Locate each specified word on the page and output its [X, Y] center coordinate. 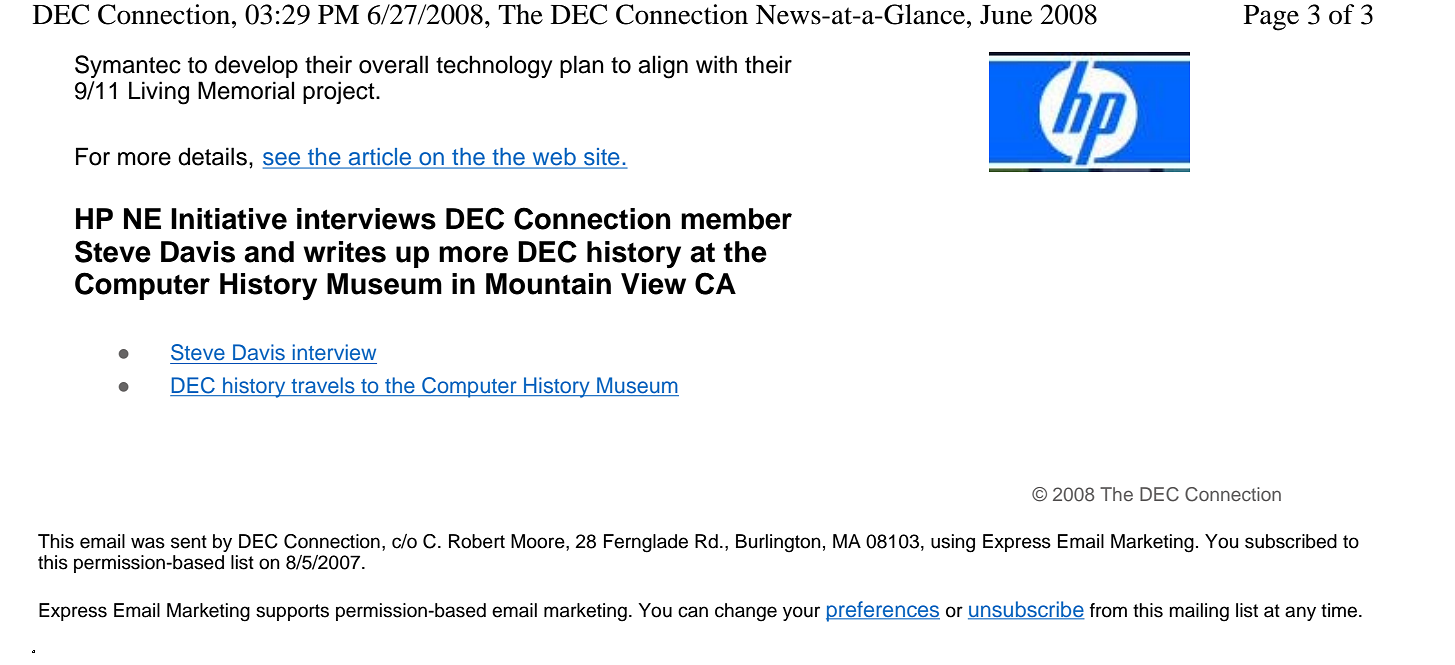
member [736, 219]
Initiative [229, 219]
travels [323, 386]
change [746, 612]
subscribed [1291, 541]
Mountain [548, 284]
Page [1271, 18]
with [716, 64]
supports [292, 612]
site [602, 158]
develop [256, 66]
